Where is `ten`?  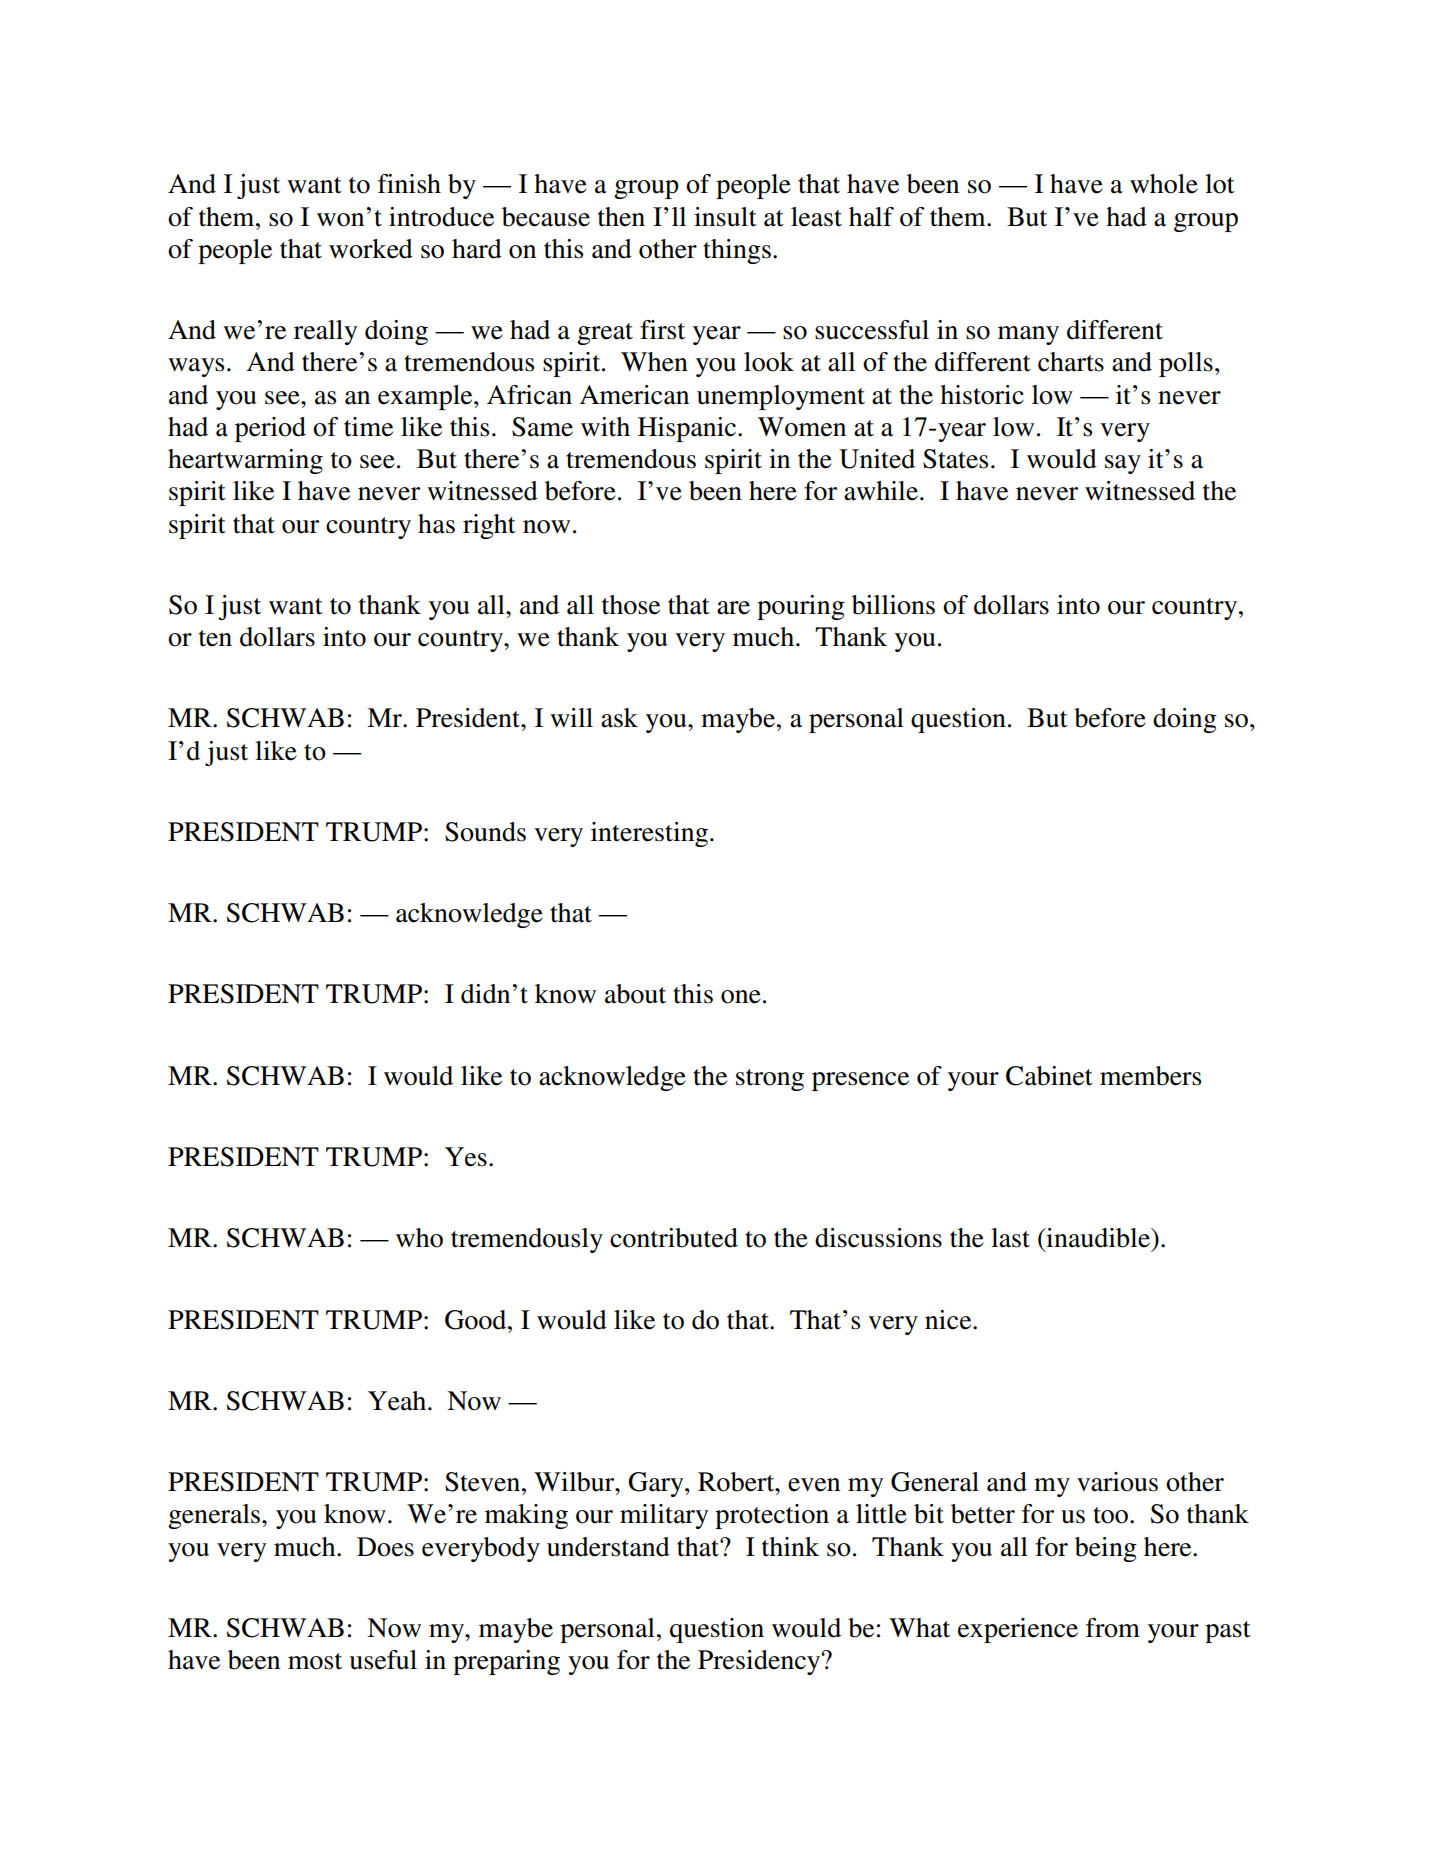 ten is located at coordinates (215, 638).
